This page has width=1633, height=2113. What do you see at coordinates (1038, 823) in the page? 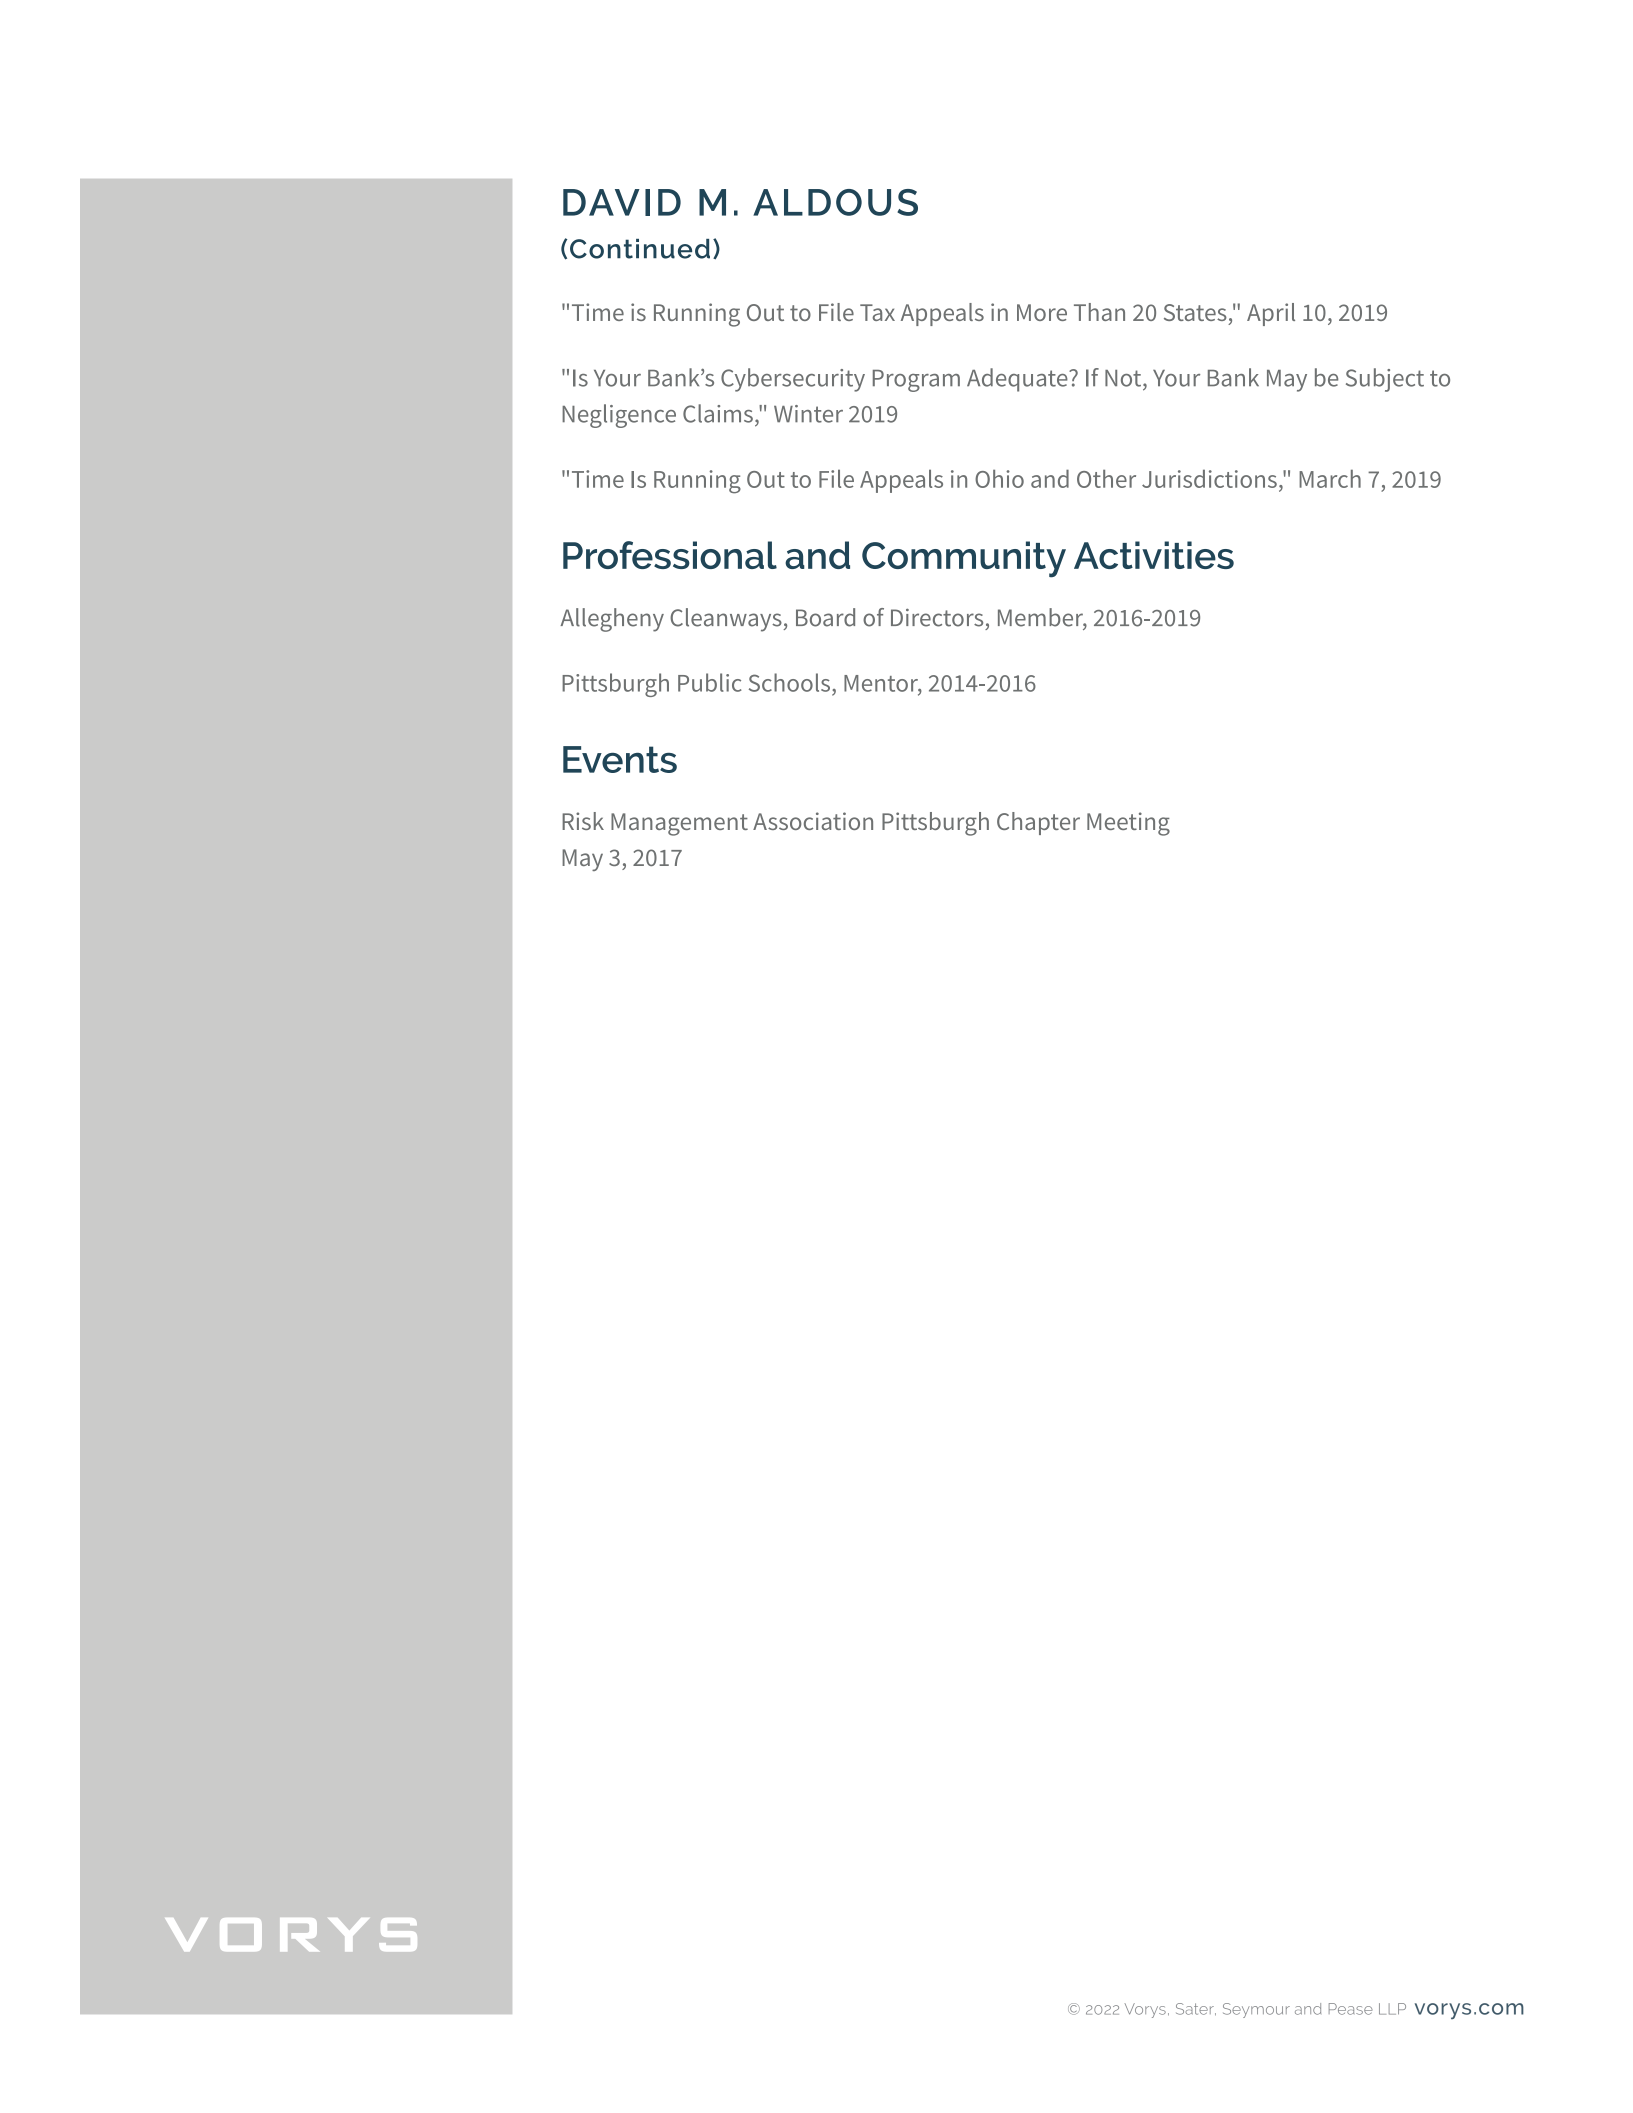
I see `Chapter` at bounding box center [1038, 823].
